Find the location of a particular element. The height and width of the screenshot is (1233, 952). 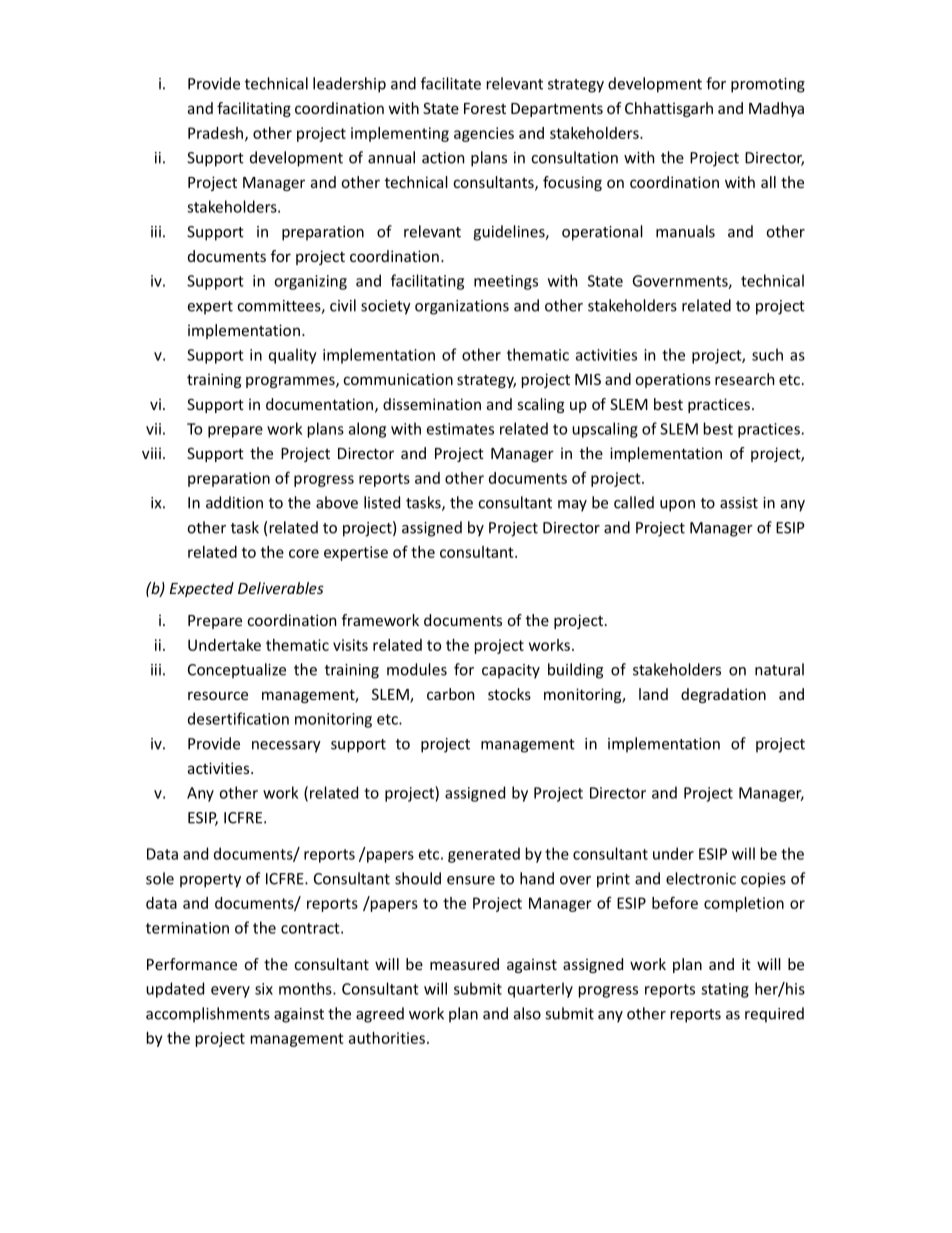

generated is located at coordinates (484, 855).
